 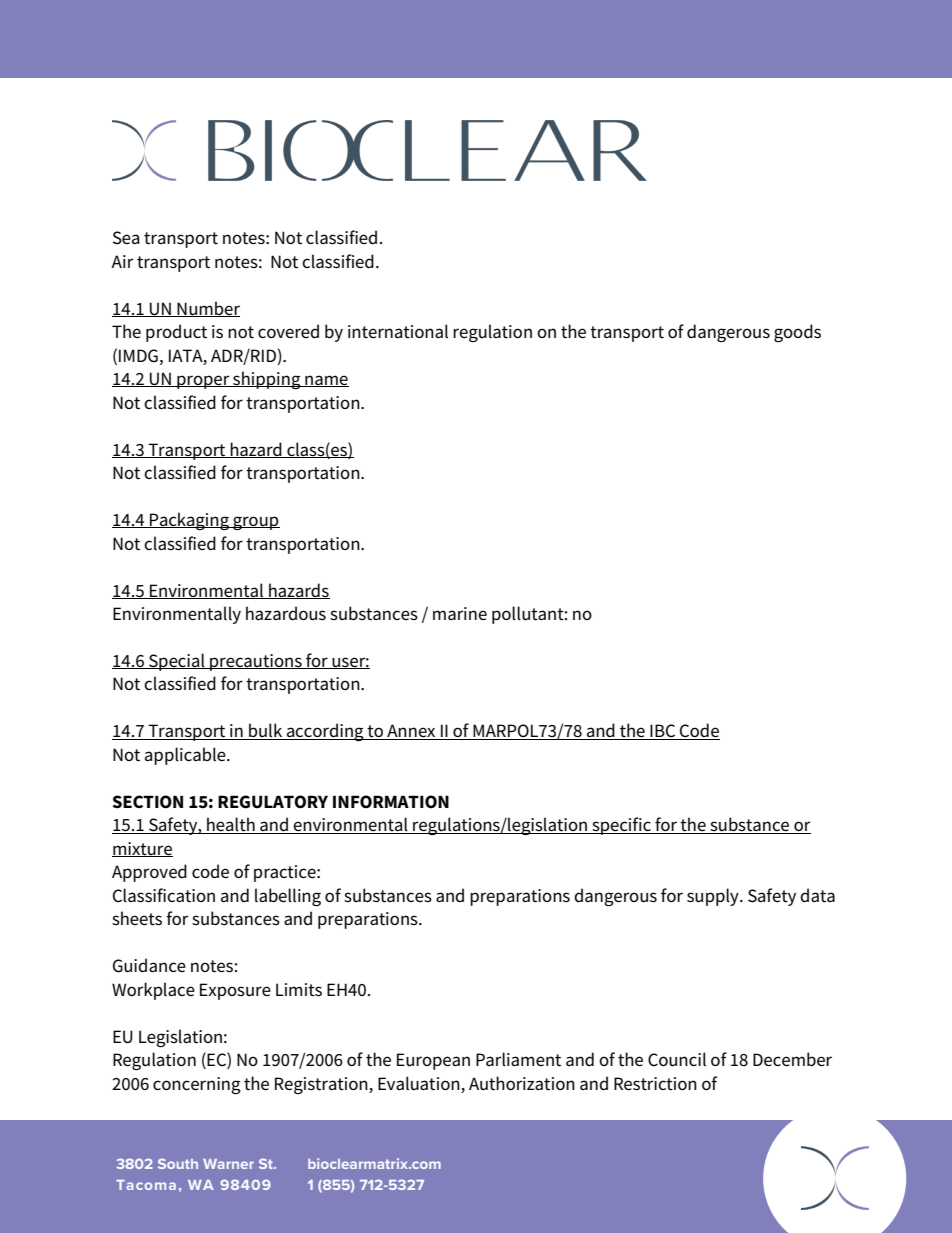 What do you see at coordinates (460, 614) in the image?
I see `marine` at bounding box center [460, 614].
